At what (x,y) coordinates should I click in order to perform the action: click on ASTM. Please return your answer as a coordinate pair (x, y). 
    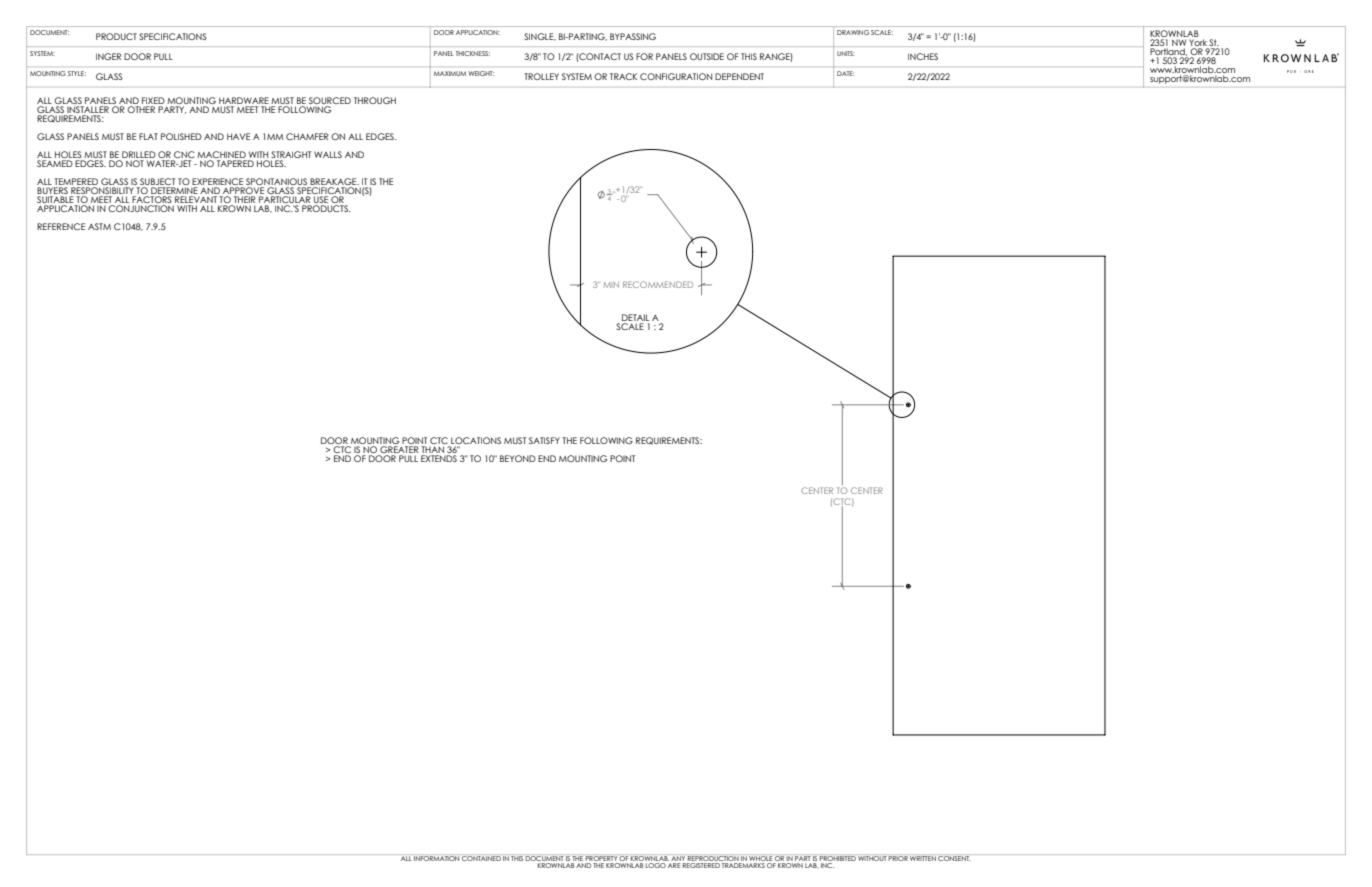
    Looking at the image, I should click on (99, 226).
